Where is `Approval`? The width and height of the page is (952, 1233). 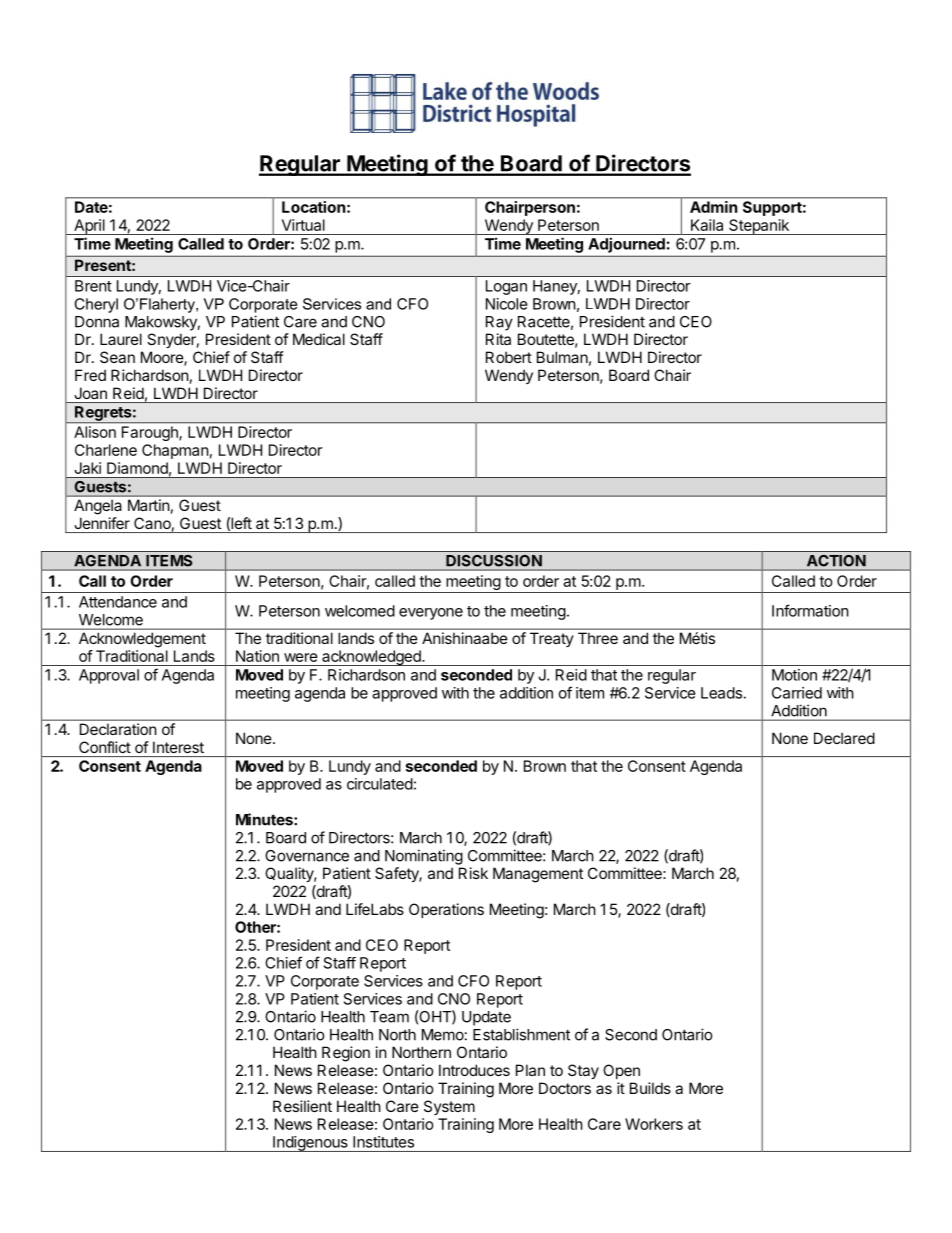 Approval is located at coordinates (109, 676).
